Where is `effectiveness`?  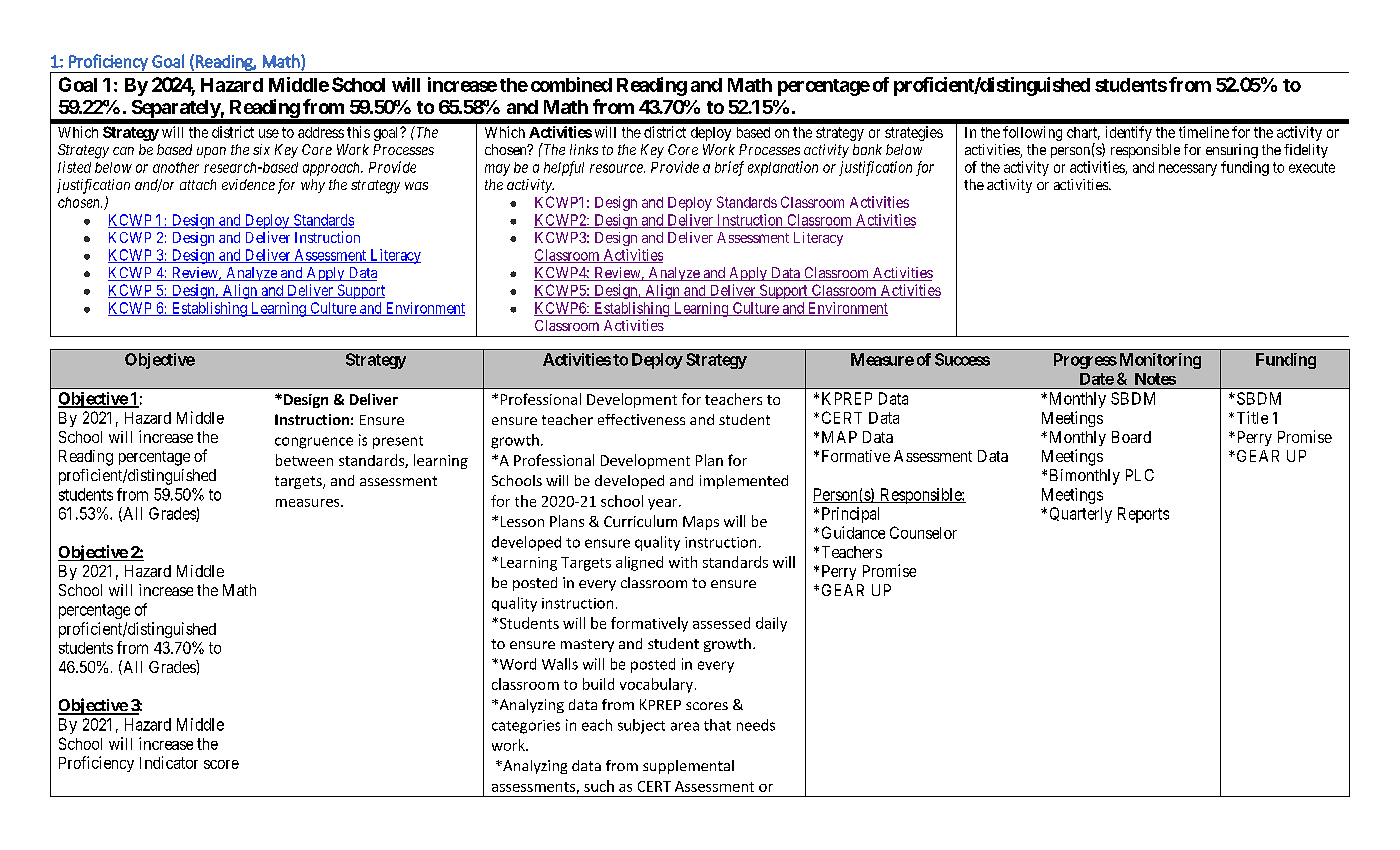
effectiveness is located at coordinates (641, 419).
